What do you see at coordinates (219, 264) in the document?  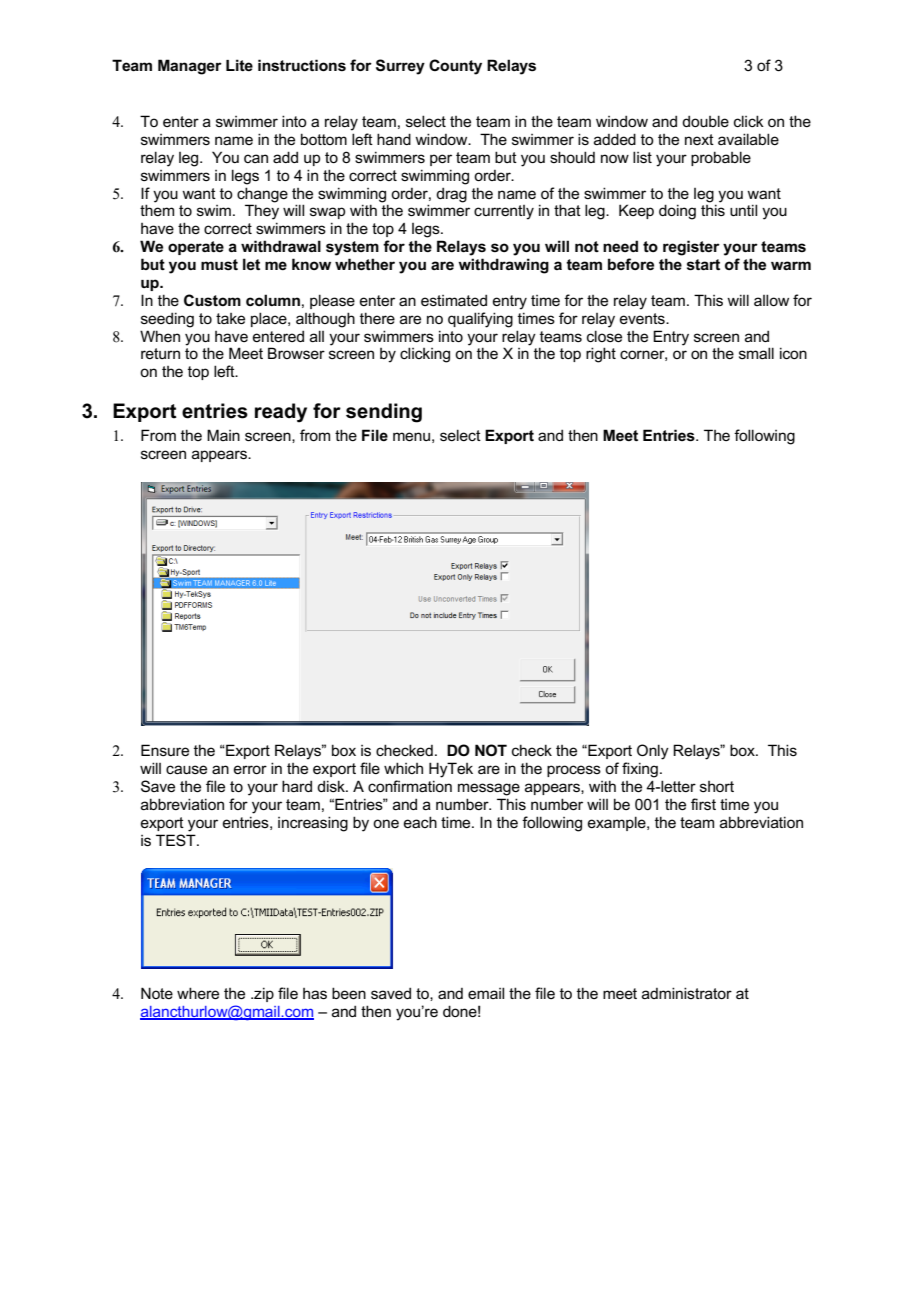 I see `must` at bounding box center [219, 264].
